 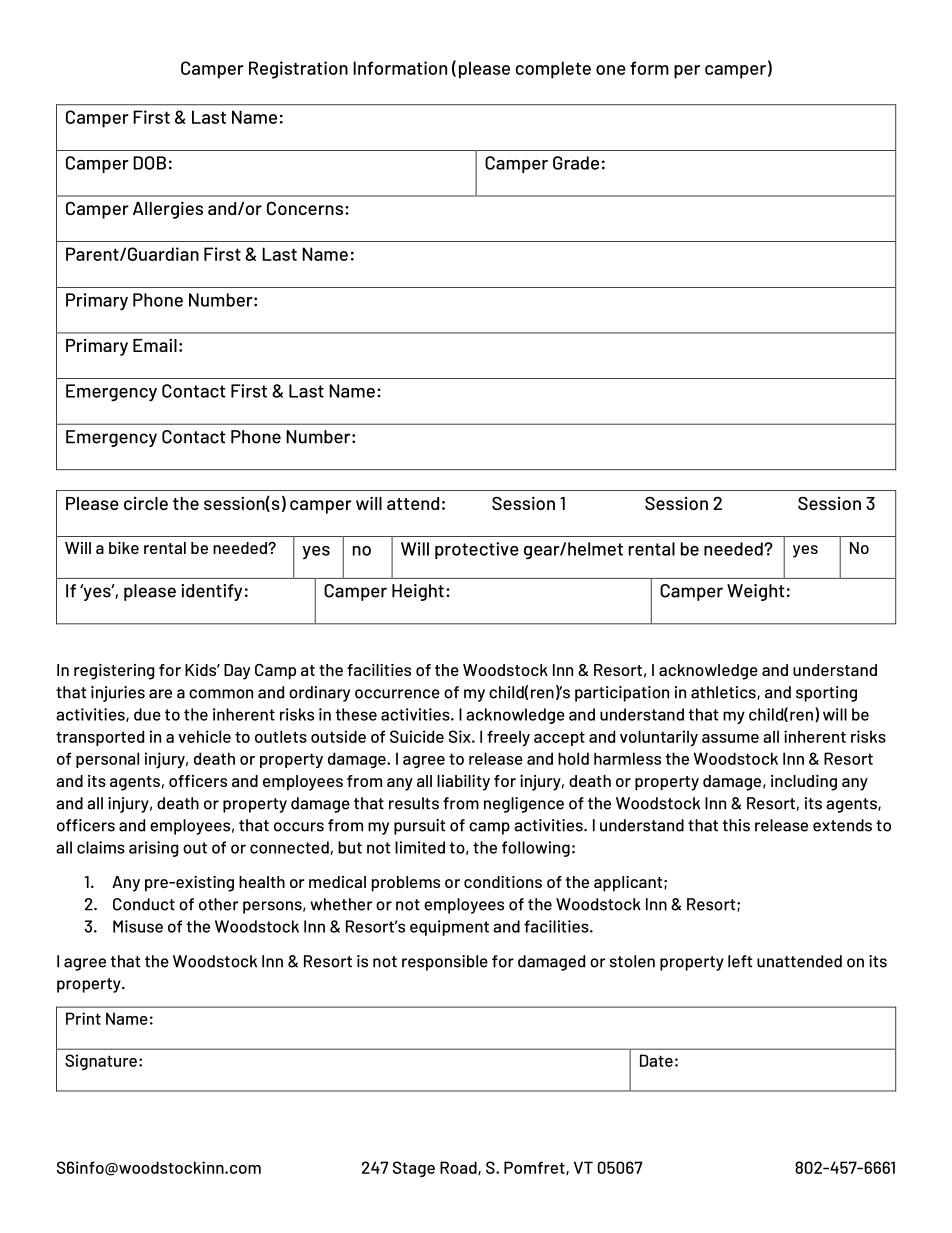 I want to click on this, so click(x=736, y=825).
